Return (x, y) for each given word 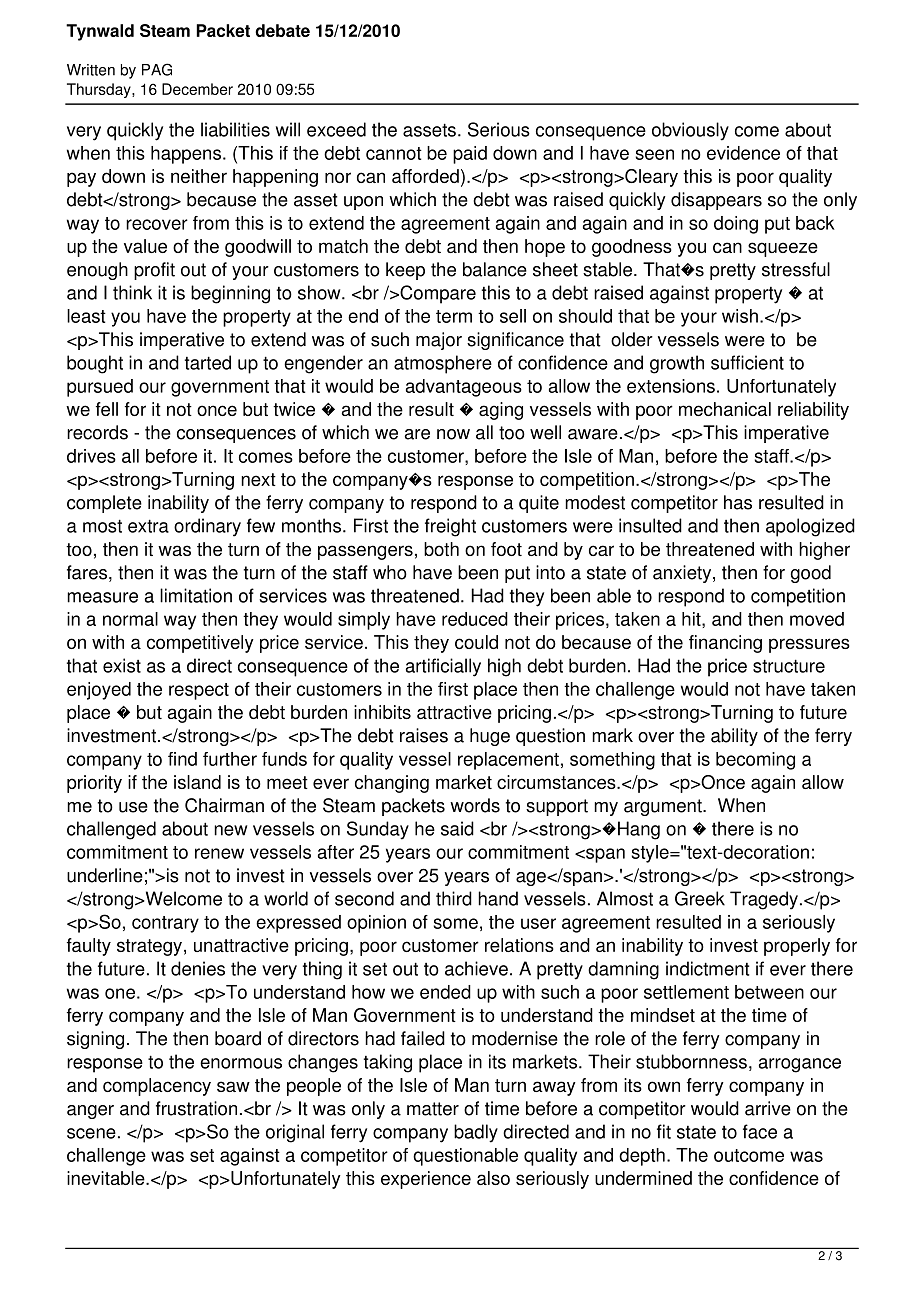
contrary (165, 924)
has (738, 502)
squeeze (783, 249)
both (441, 549)
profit (154, 271)
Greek (700, 898)
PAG (157, 69)
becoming (755, 761)
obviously (690, 131)
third (454, 898)
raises (424, 735)
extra (148, 526)
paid (470, 155)
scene (91, 1133)
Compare (437, 294)
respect (199, 691)
